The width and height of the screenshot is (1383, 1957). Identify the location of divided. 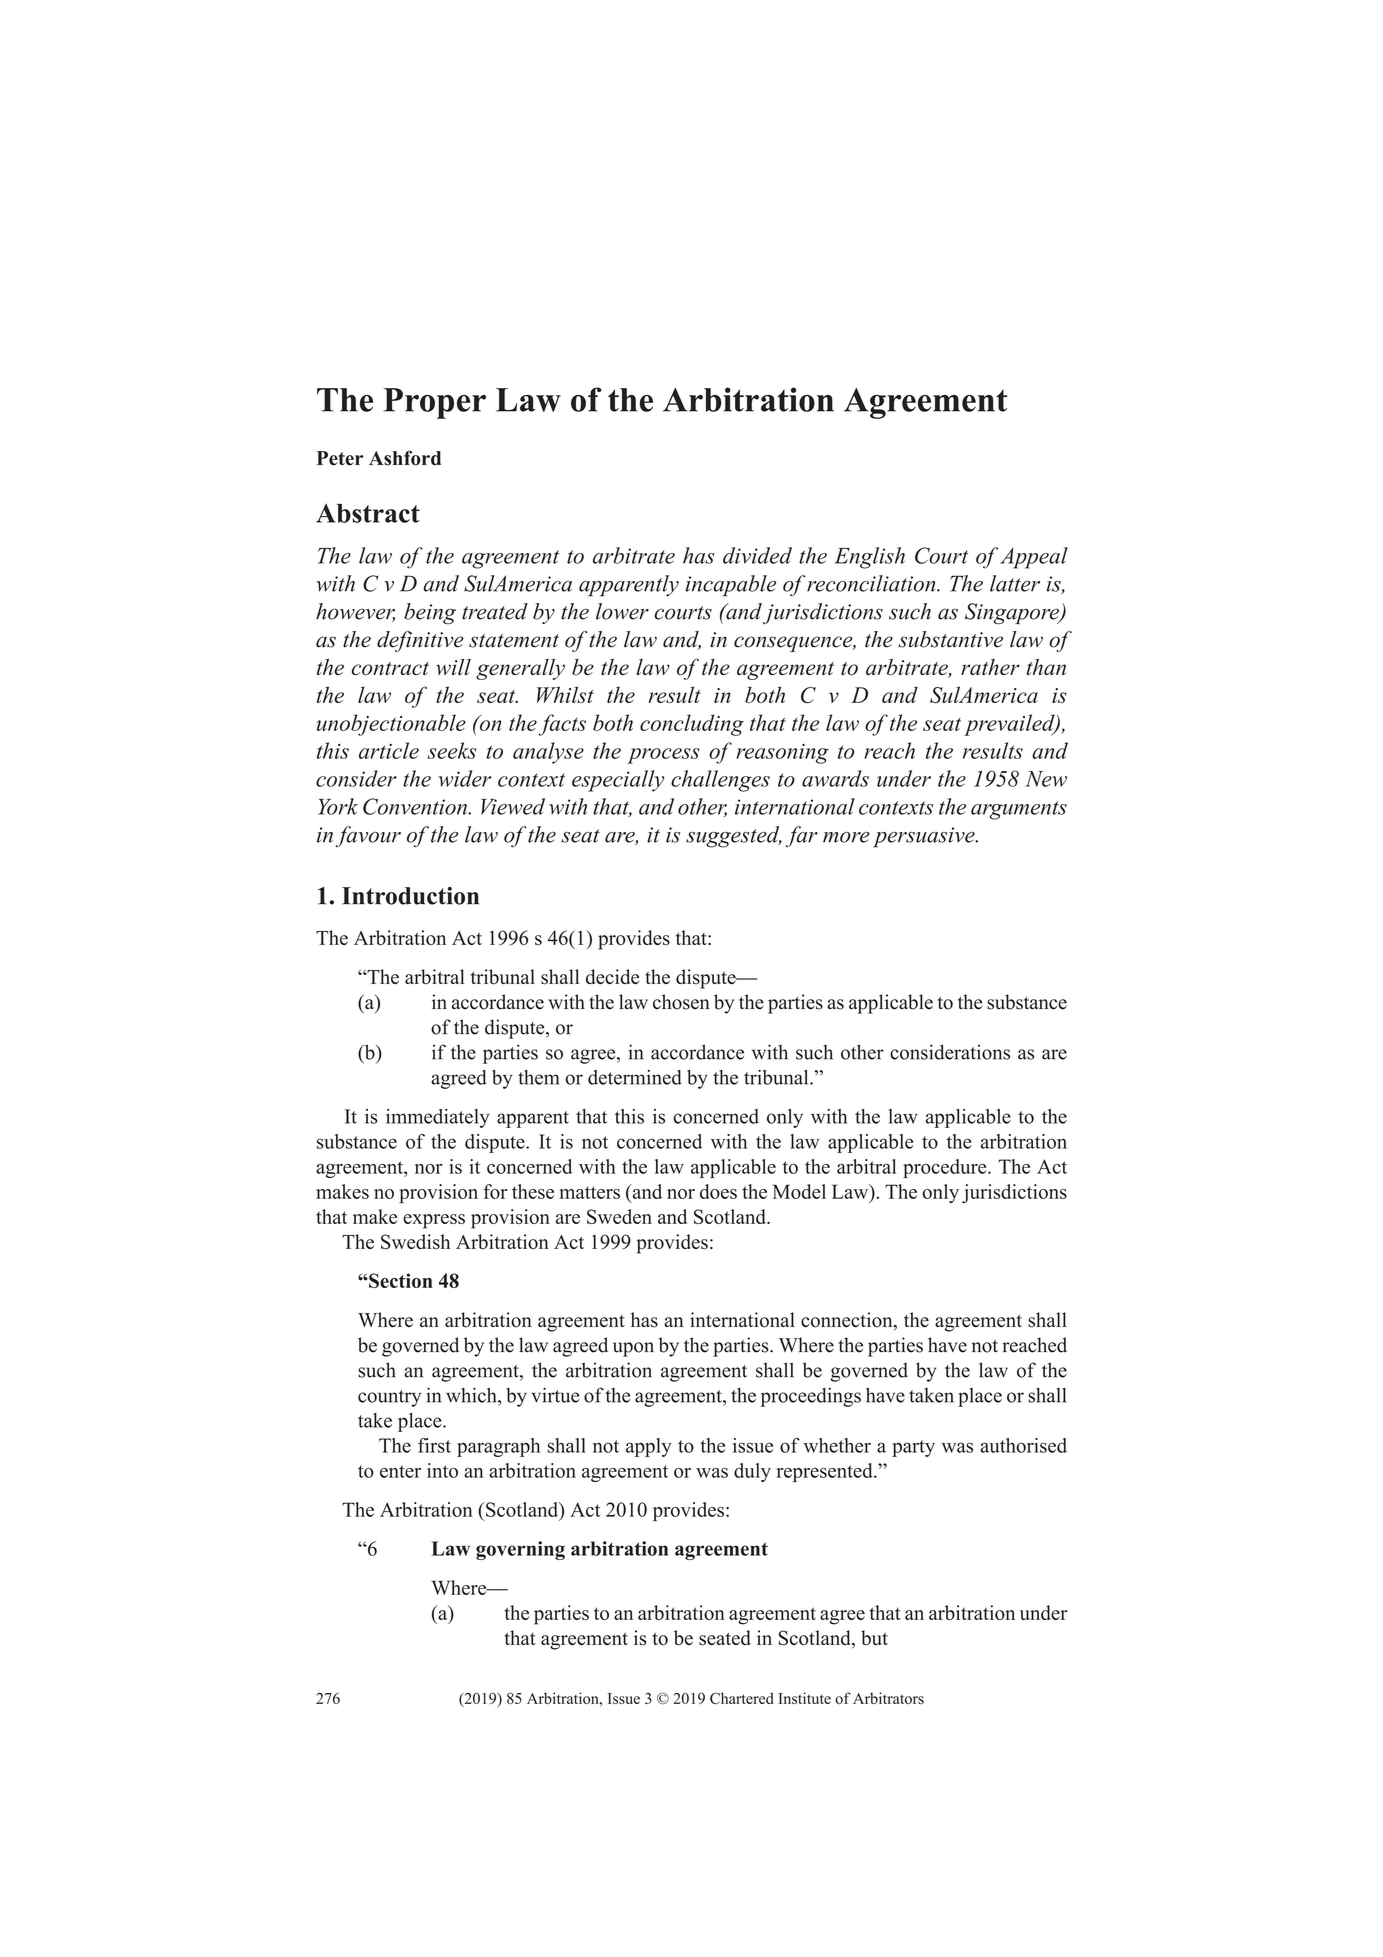
(757, 555).
